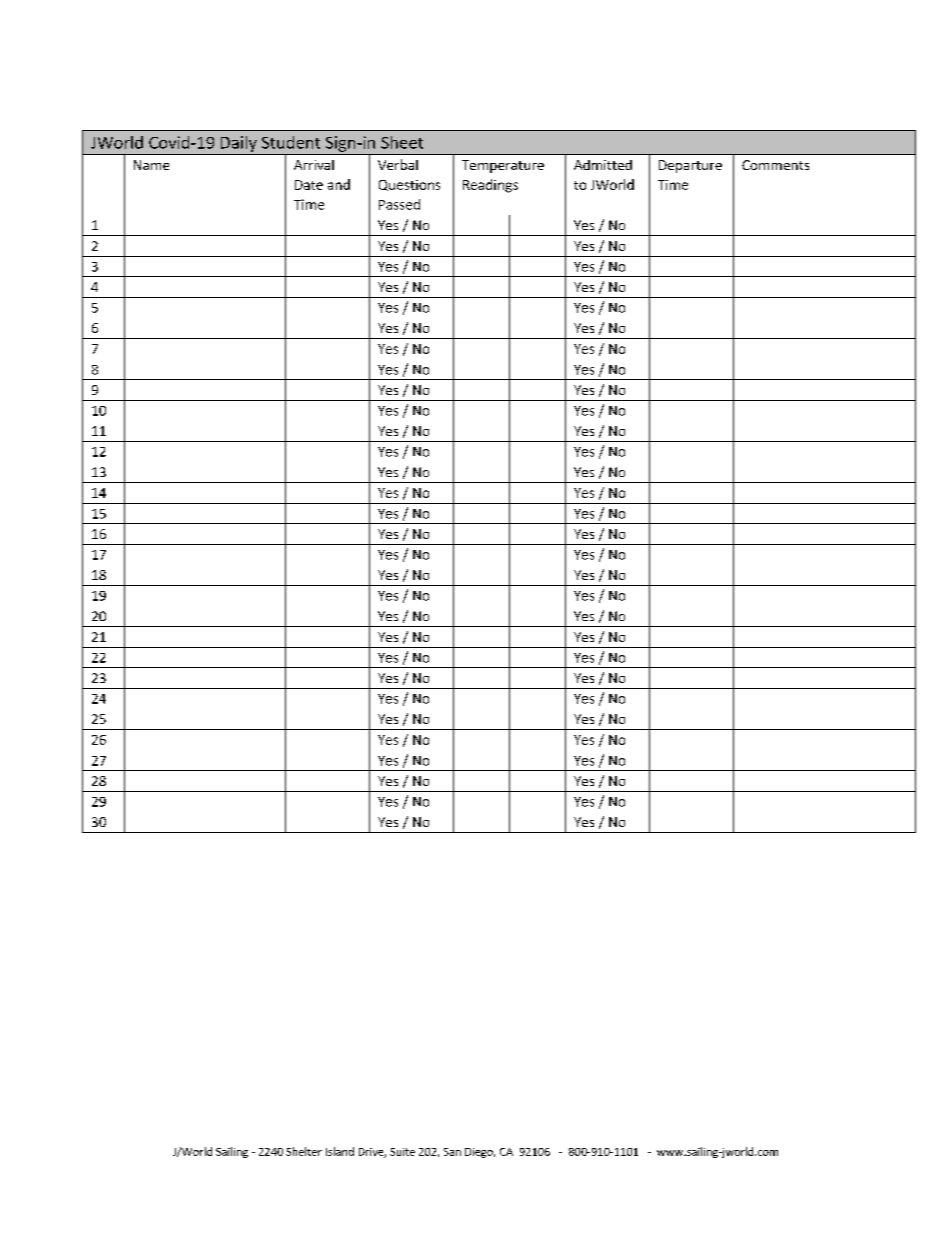  I want to click on Suite, so click(402, 1152).
